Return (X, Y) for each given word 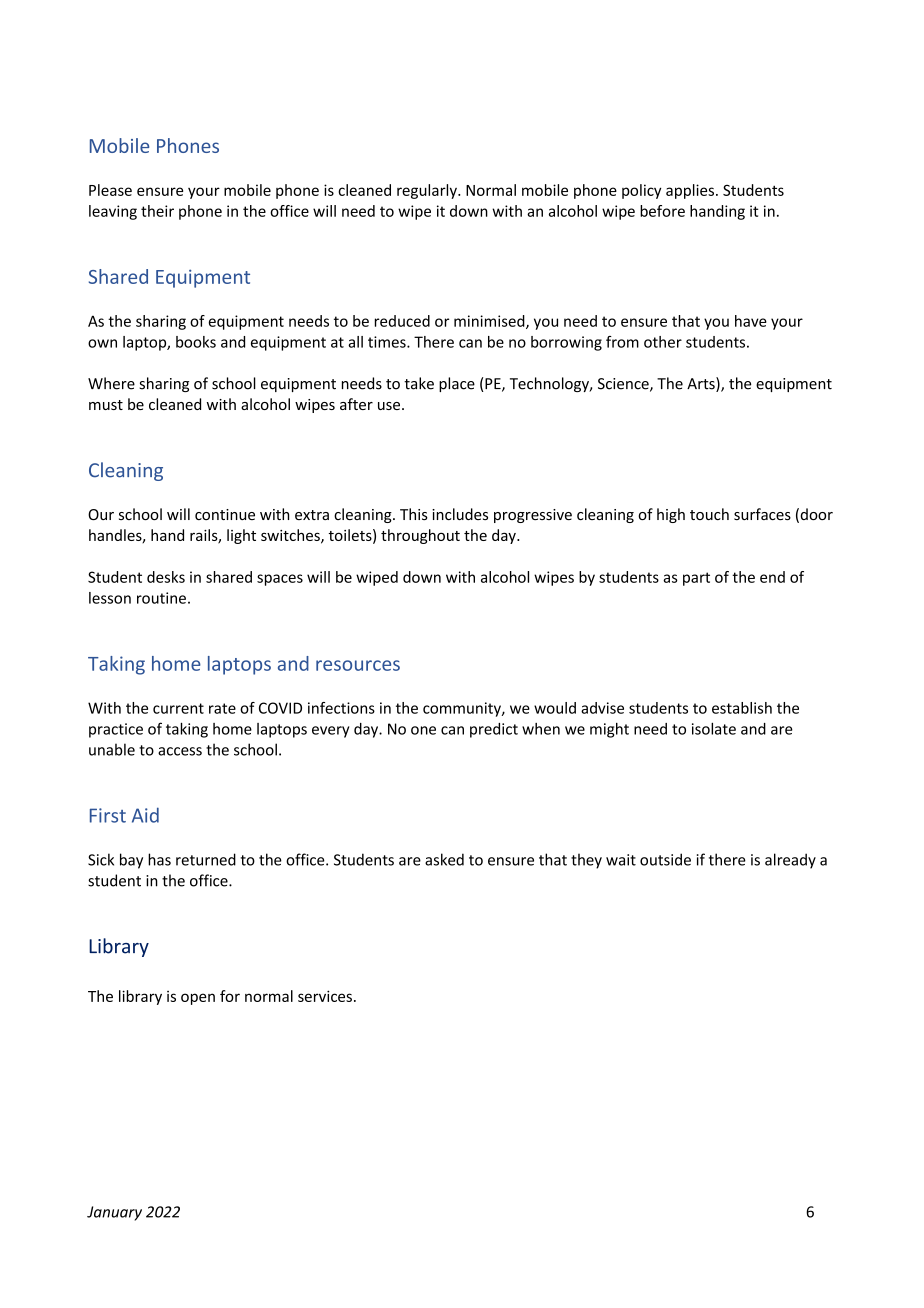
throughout (420, 536)
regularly (428, 191)
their (157, 211)
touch (709, 514)
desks (166, 577)
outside (665, 859)
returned (206, 859)
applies (690, 191)
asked (444, 859)
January (114, 1213)
